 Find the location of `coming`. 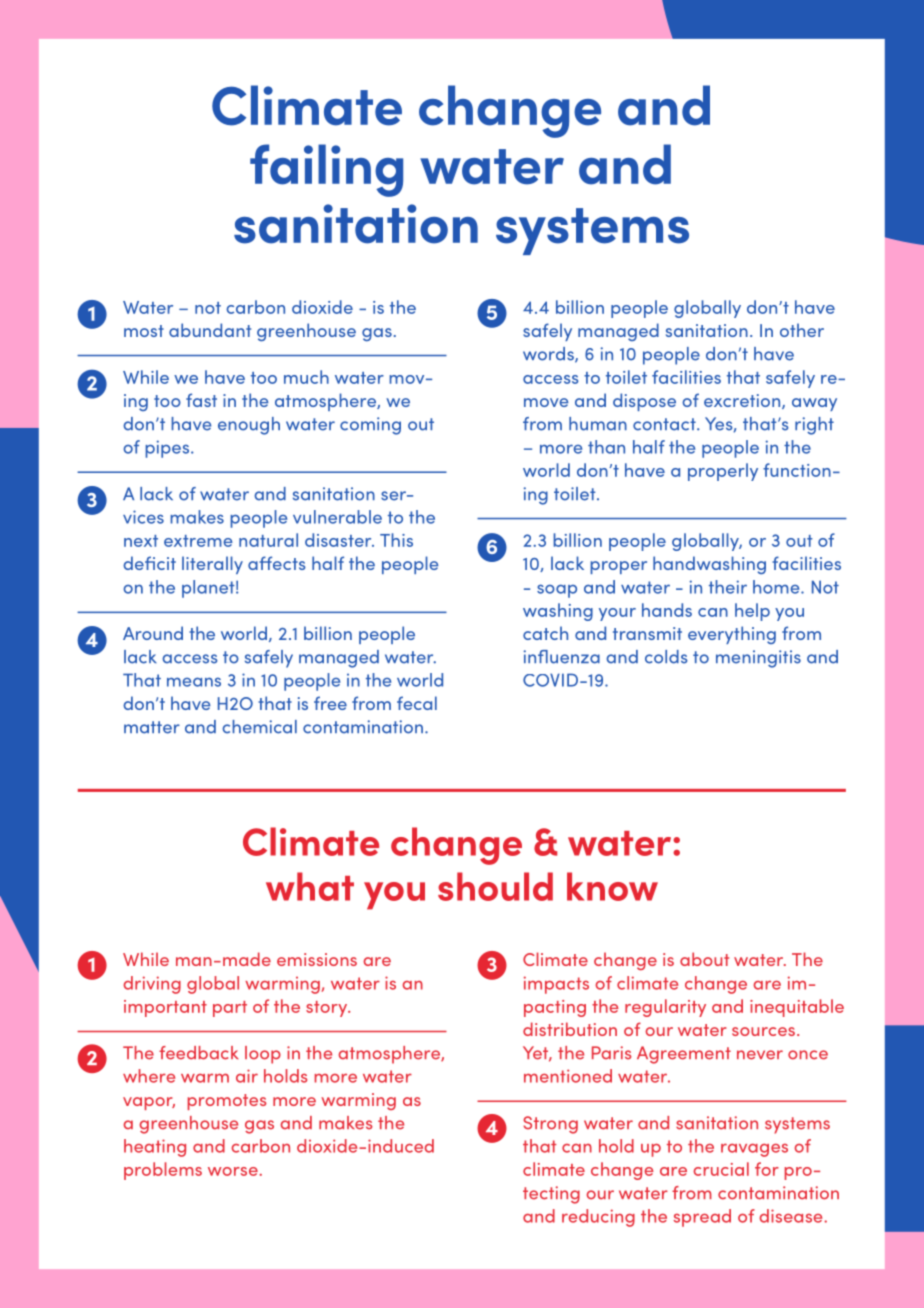

coming is located at coordinates (370, 426).
